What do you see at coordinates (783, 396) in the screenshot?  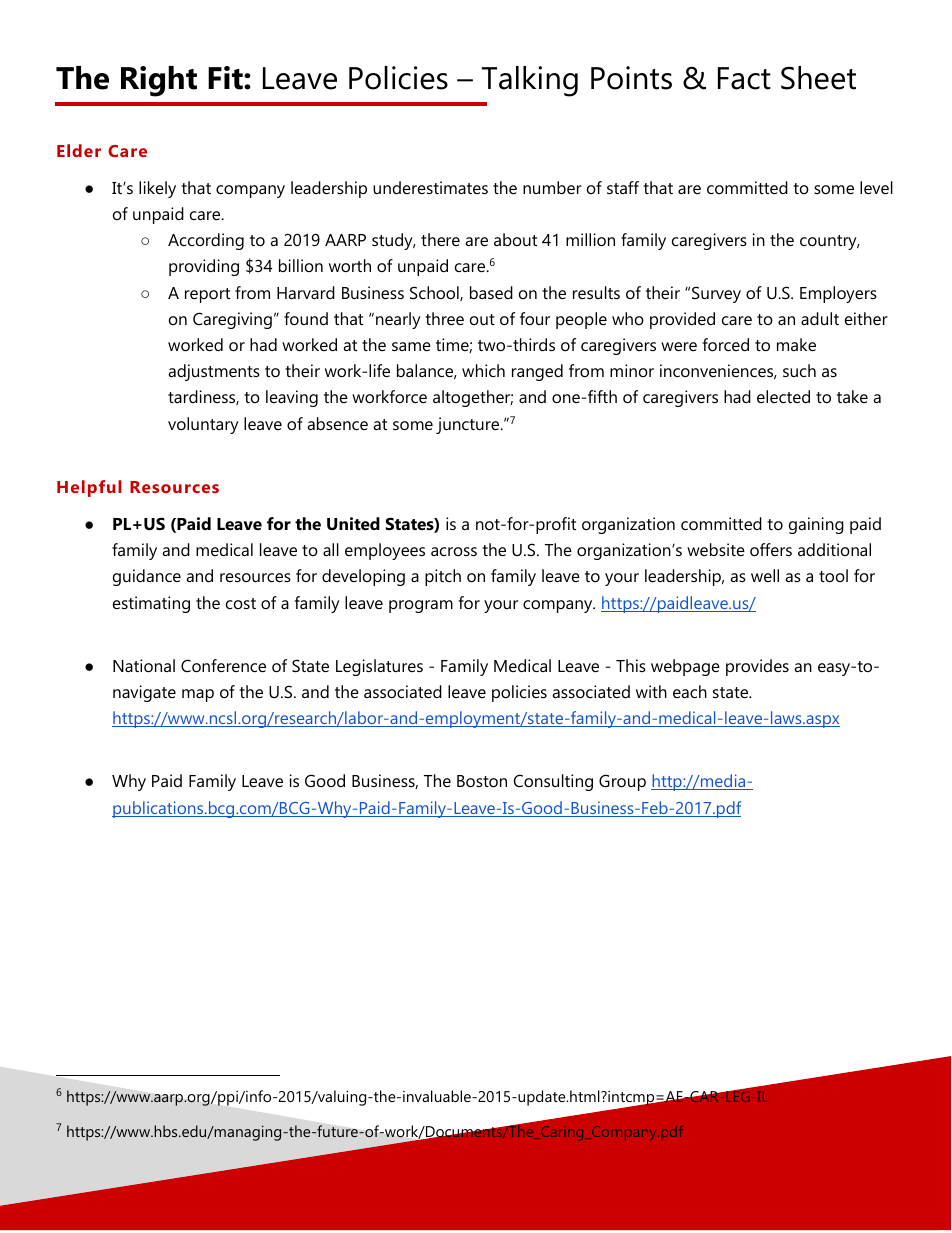 I see `elected` at bounding box center [783, 396].
